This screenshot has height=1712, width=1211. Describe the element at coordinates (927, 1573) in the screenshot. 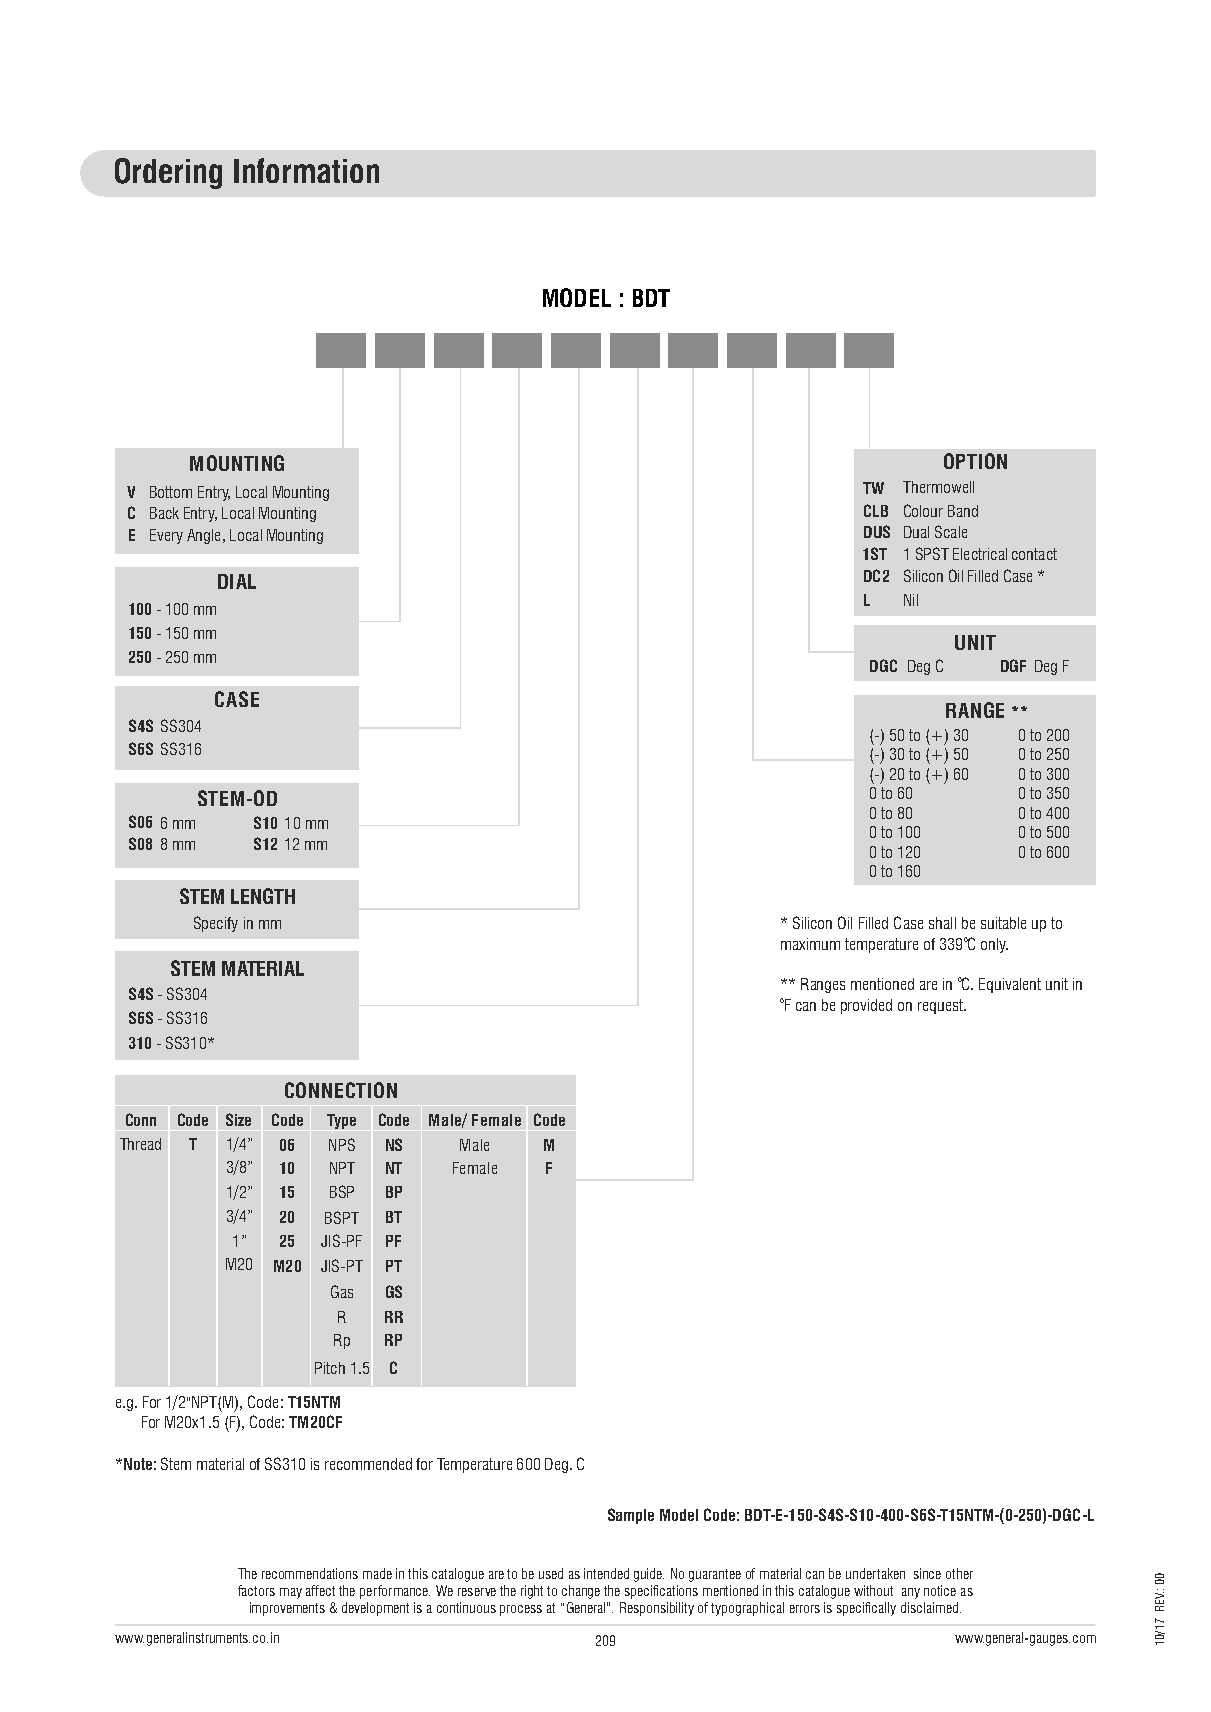

I see `since` at that location.
